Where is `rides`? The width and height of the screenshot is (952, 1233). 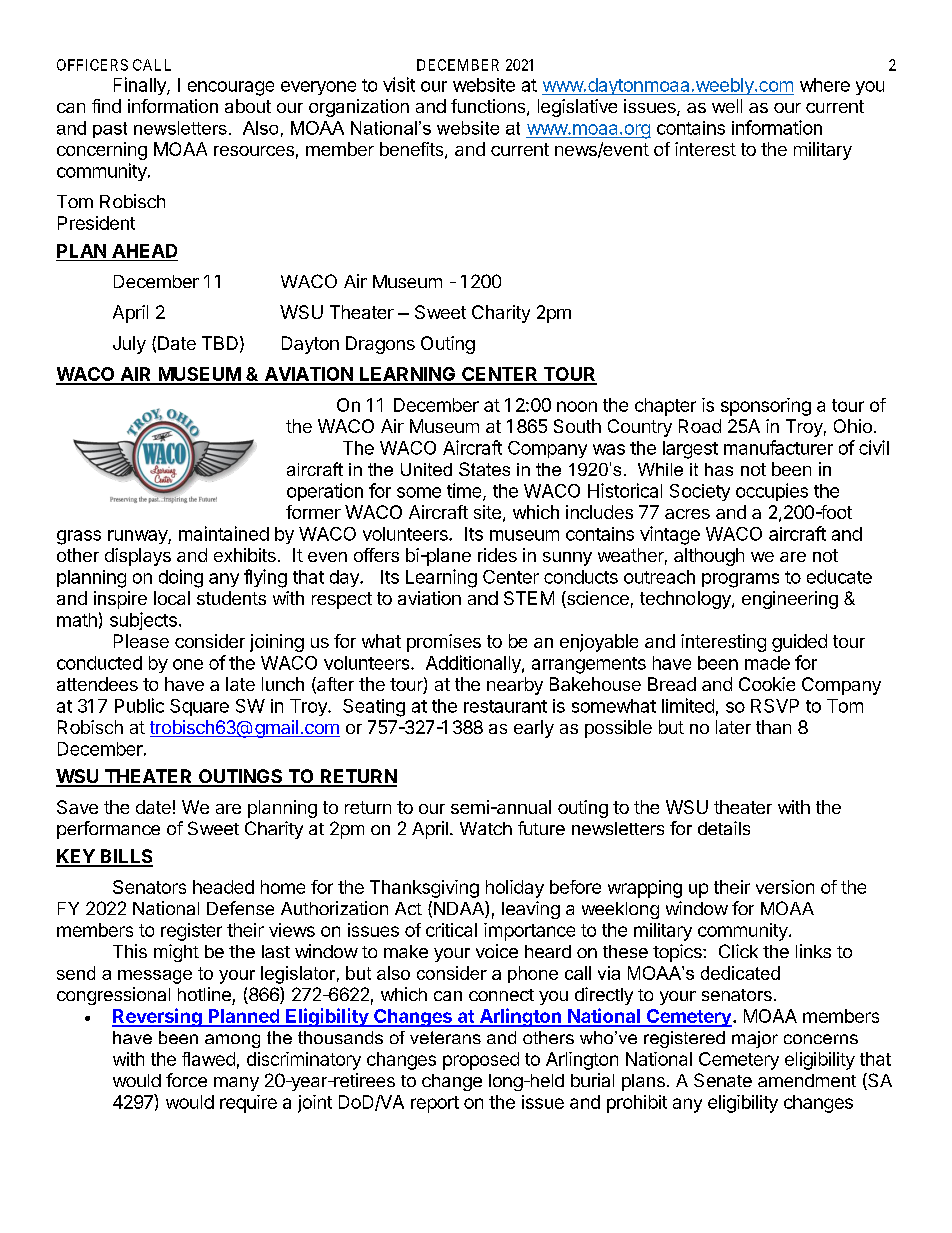 rides is located at coordinates (497, 555).
